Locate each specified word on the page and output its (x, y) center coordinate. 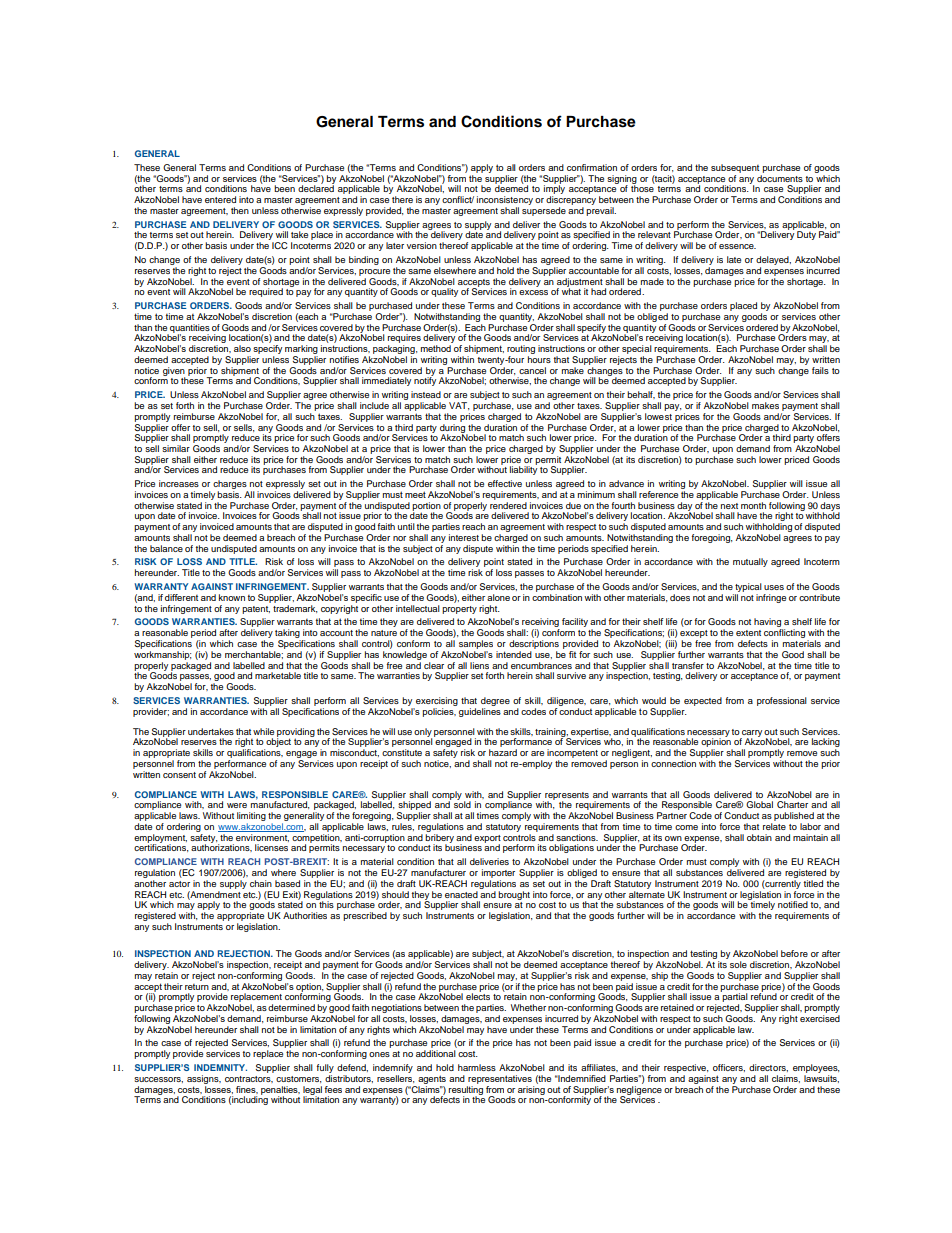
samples (476, 644)
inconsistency (505, 202)
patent (256, 610)
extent (748, 633)
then (240, 210)
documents (780, 177)
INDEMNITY (220, 1067)
